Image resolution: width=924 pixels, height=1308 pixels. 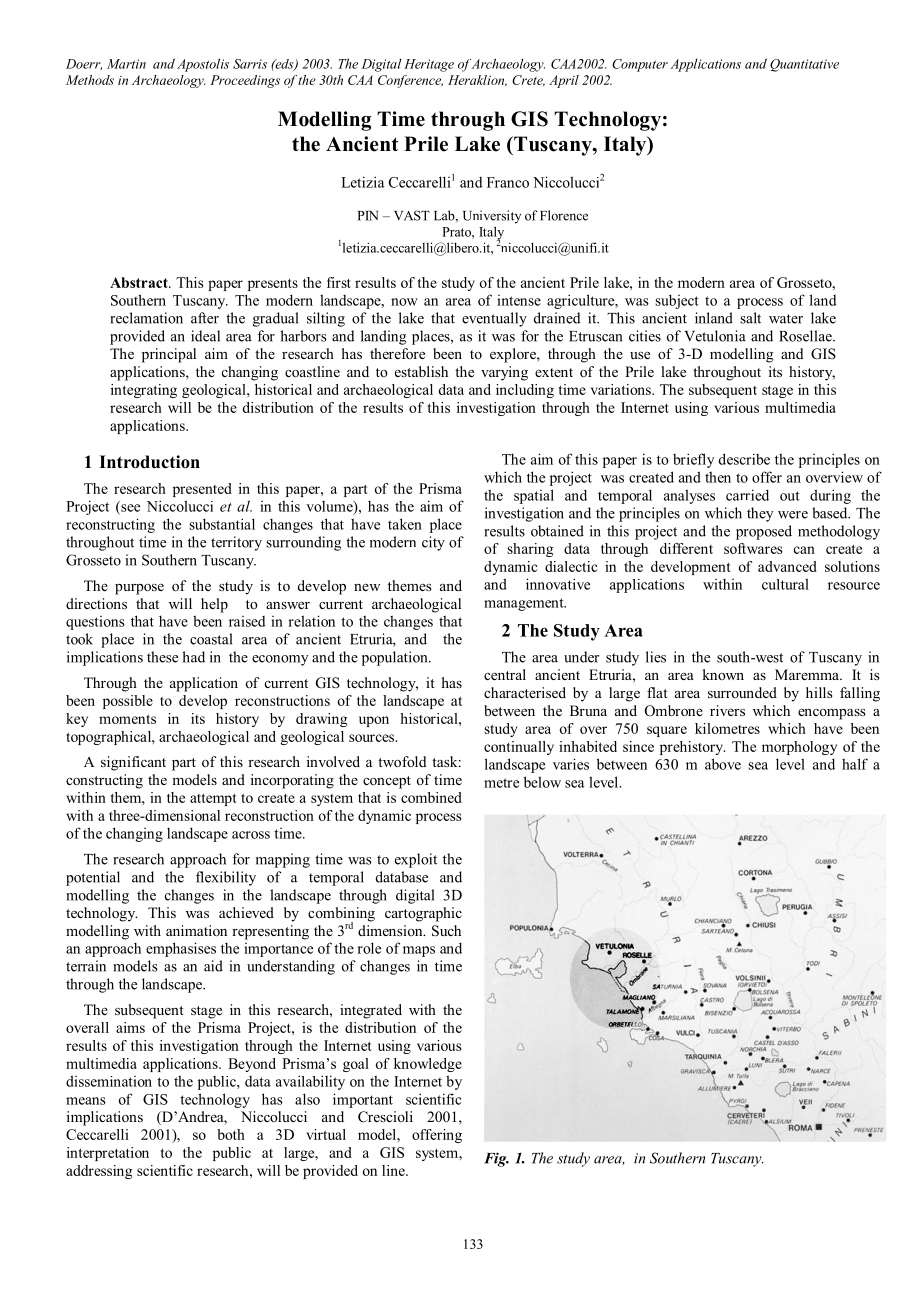 I want to click on help, so click(x=214, y=605).
